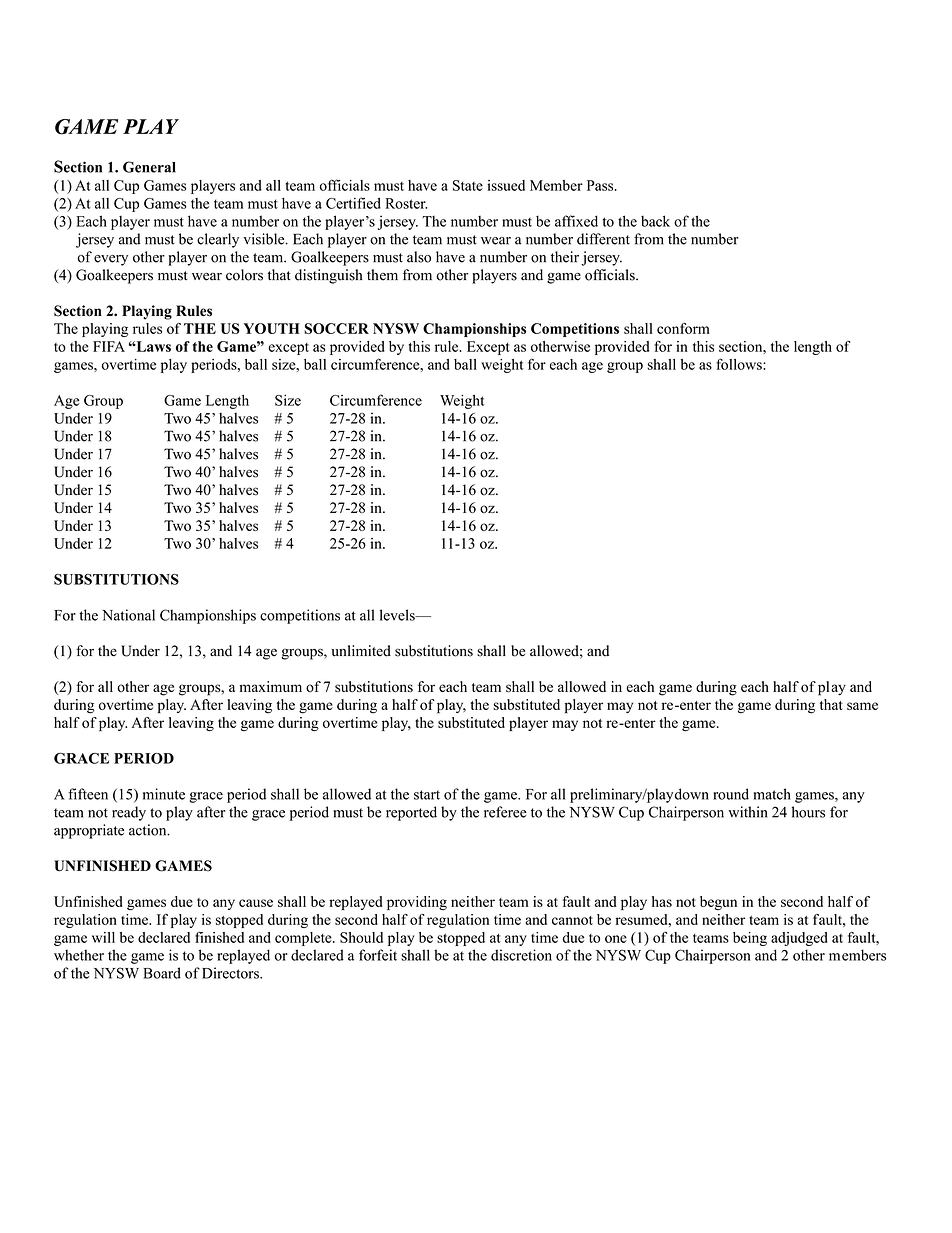  I want to click on same, so click(862, 706).
